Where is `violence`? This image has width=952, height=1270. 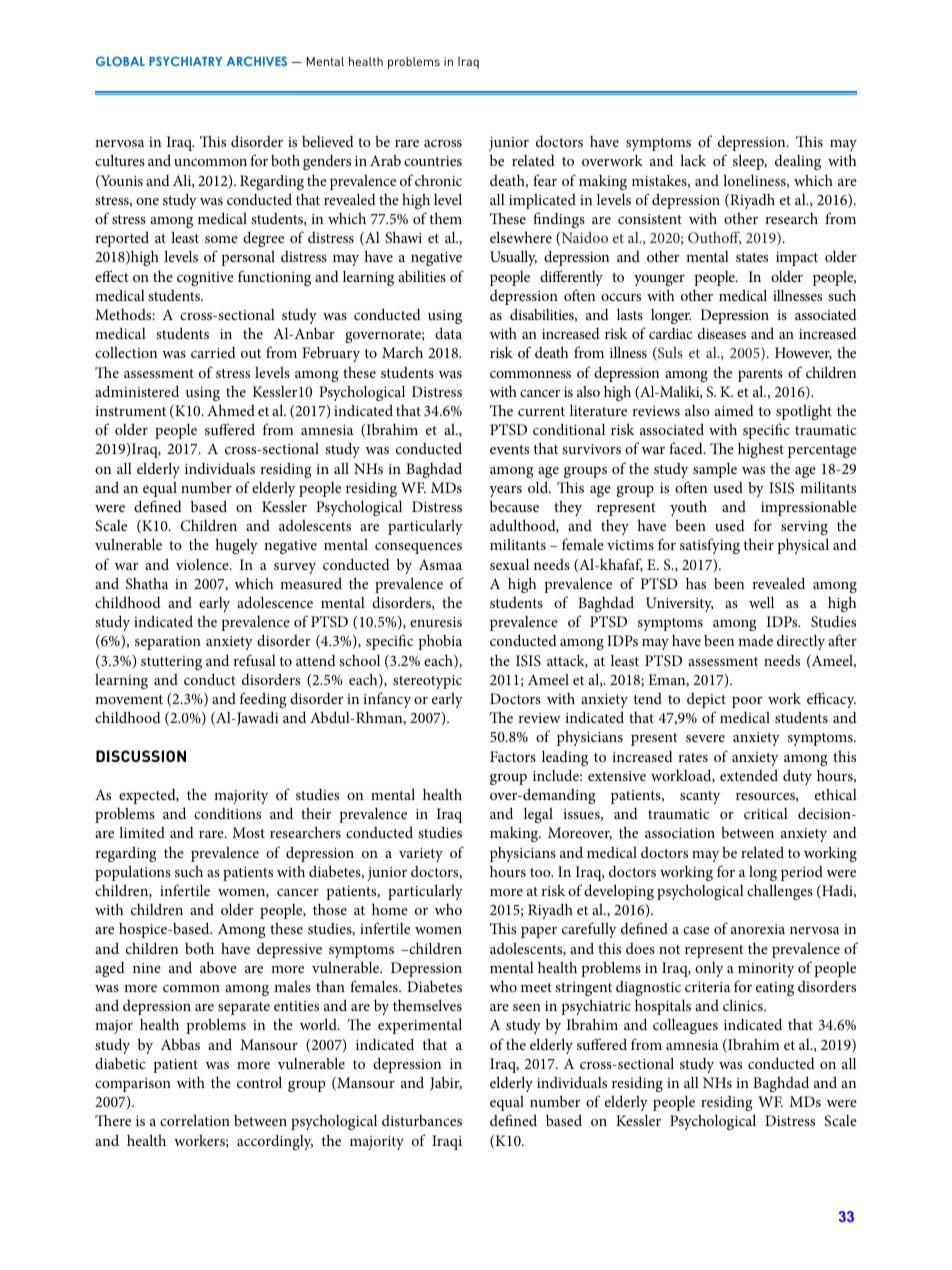
violence is located at coordinates (203, 564).
